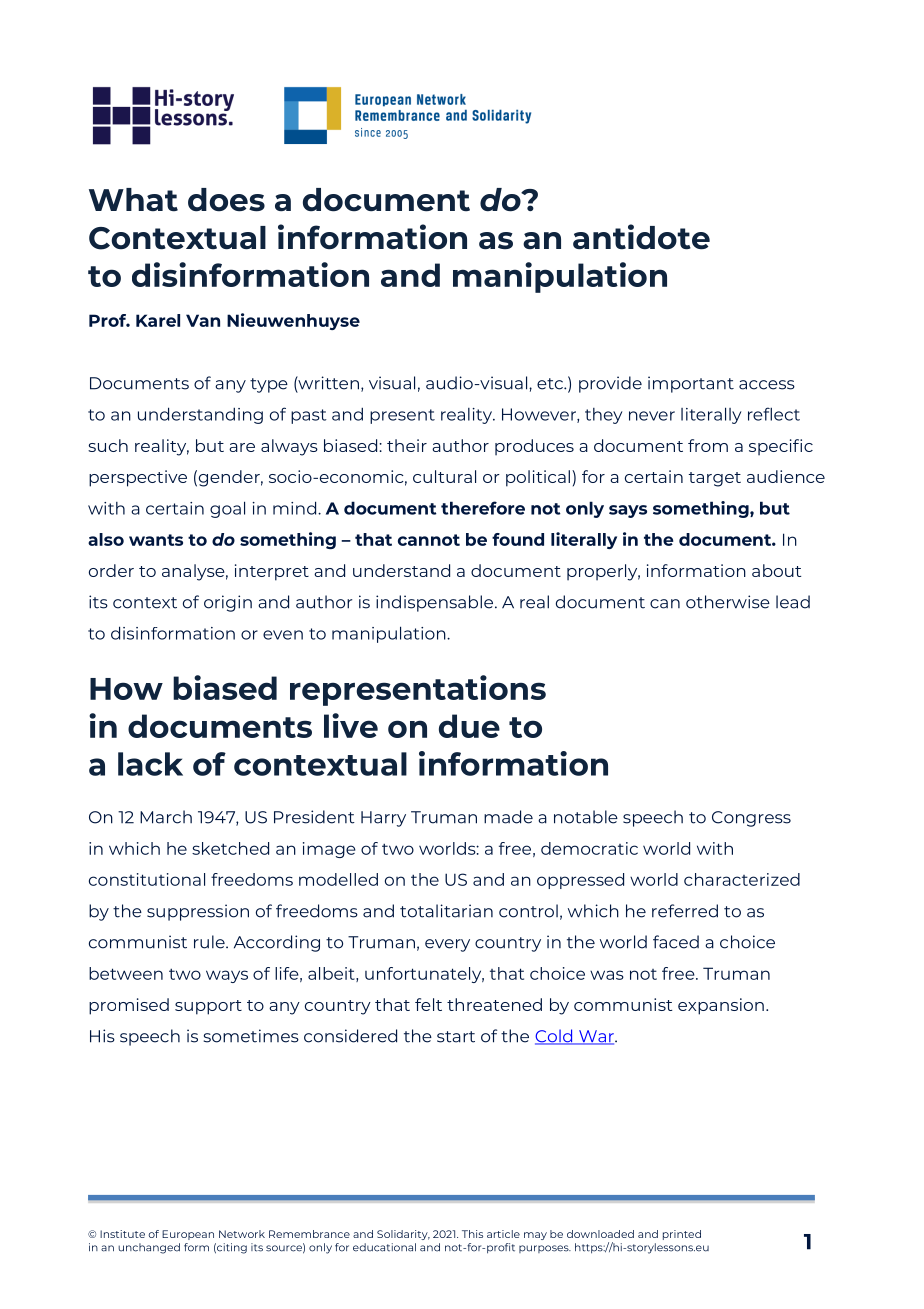 The image size is (924, 1309). Describe the element at coordinates (429, 540) in the screenshot. I see `cannot` at that location.
